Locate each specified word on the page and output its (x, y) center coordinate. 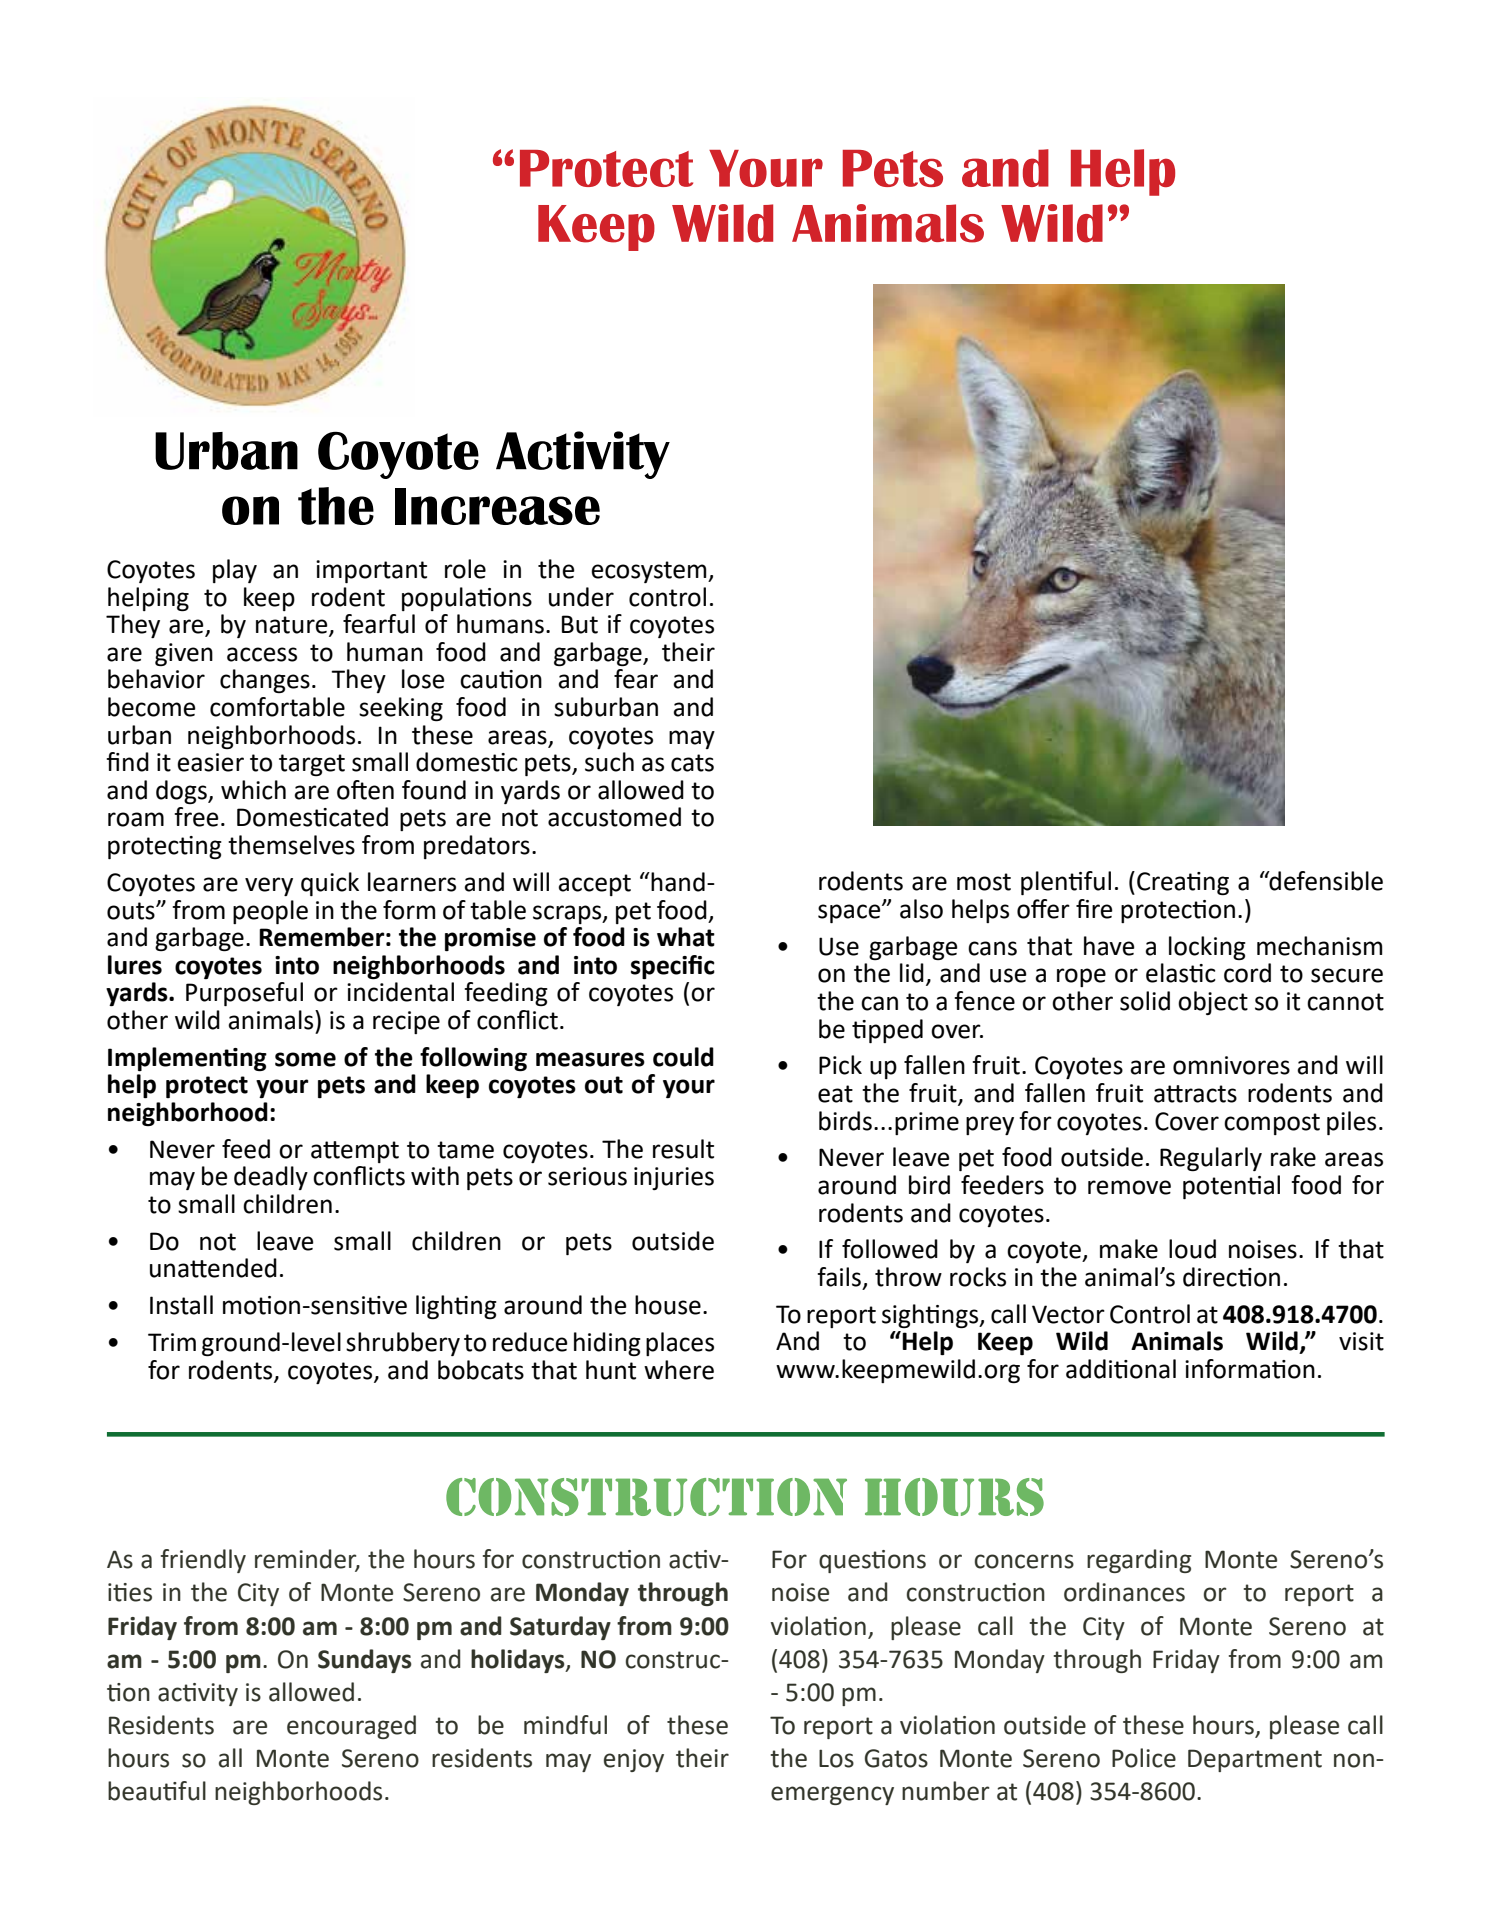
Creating (1183, 883)
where (679, 1370)
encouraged (351, 1727)
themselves (291, 845)
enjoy (634, 1760)
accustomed (614, 817)
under (581, 597)
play (235, 571)
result (683, 1149)
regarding (1139, 1561)
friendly (203, 1561)
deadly (271, 1178)
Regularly (1211, 1159)
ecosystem (650, 572)
